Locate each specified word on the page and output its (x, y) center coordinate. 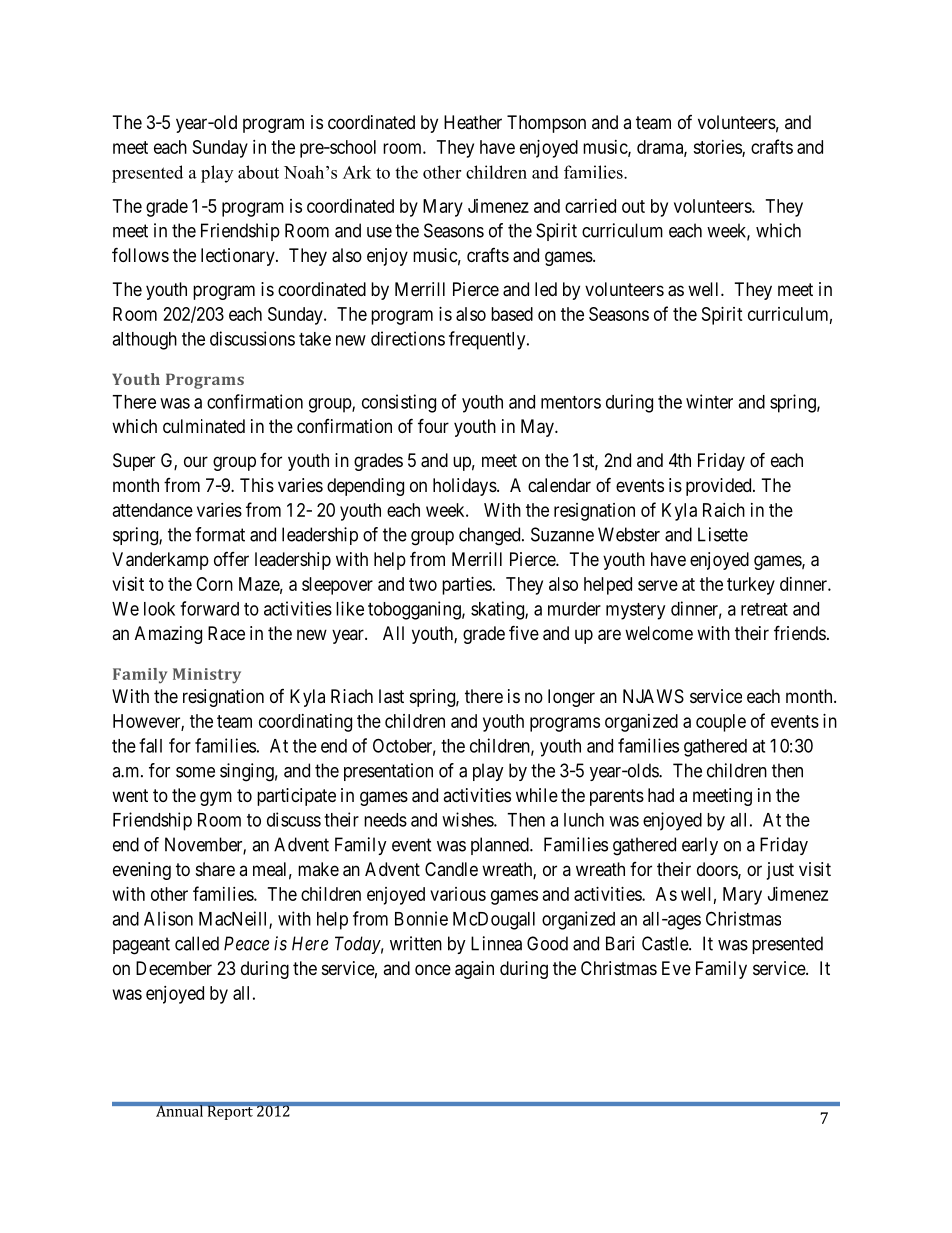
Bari (620, 943)
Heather (473, 122)
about (258, 172)
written (416, 943)
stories (718, 148)
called (197, 943)
